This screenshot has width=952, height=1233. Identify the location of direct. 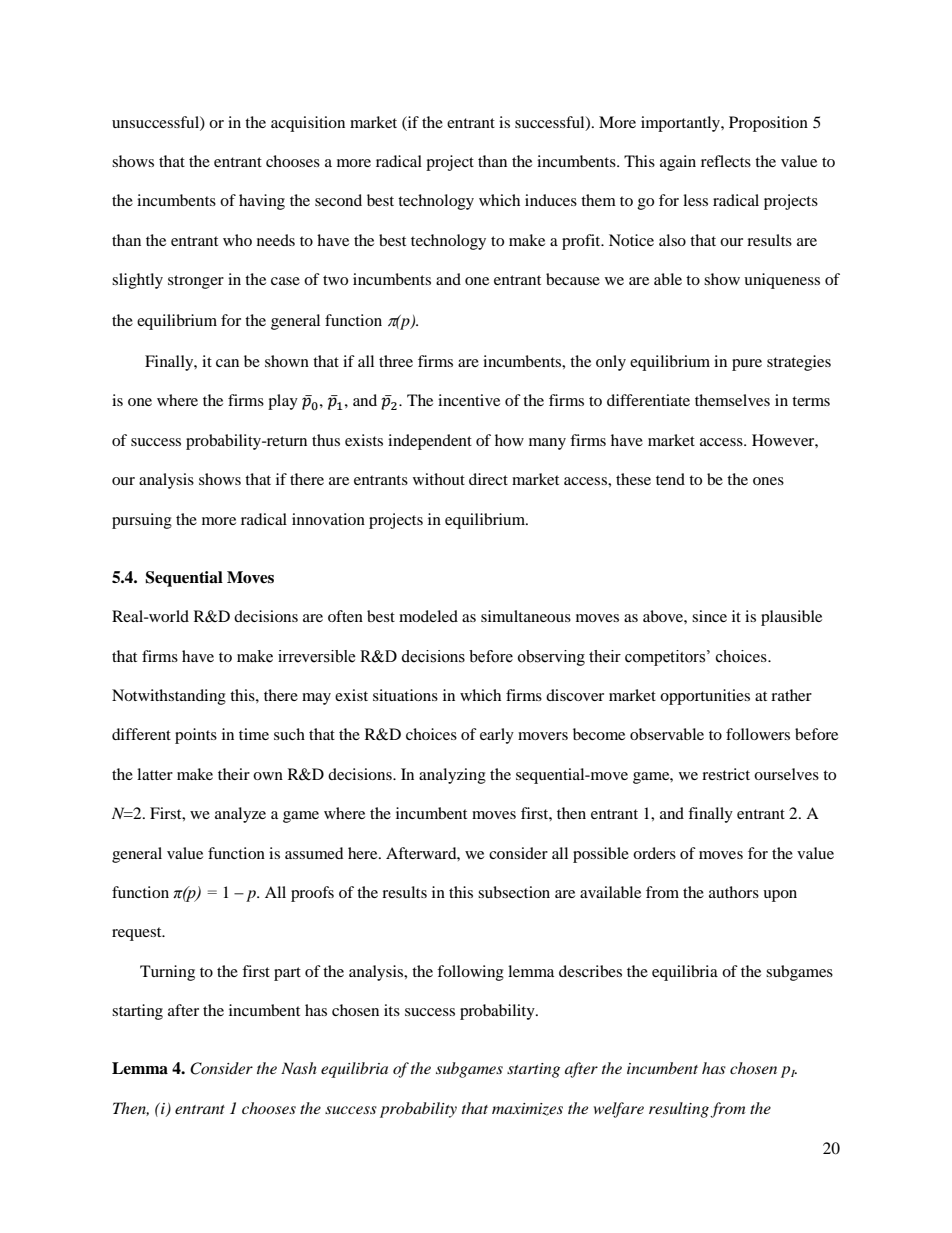
(488, 479).
